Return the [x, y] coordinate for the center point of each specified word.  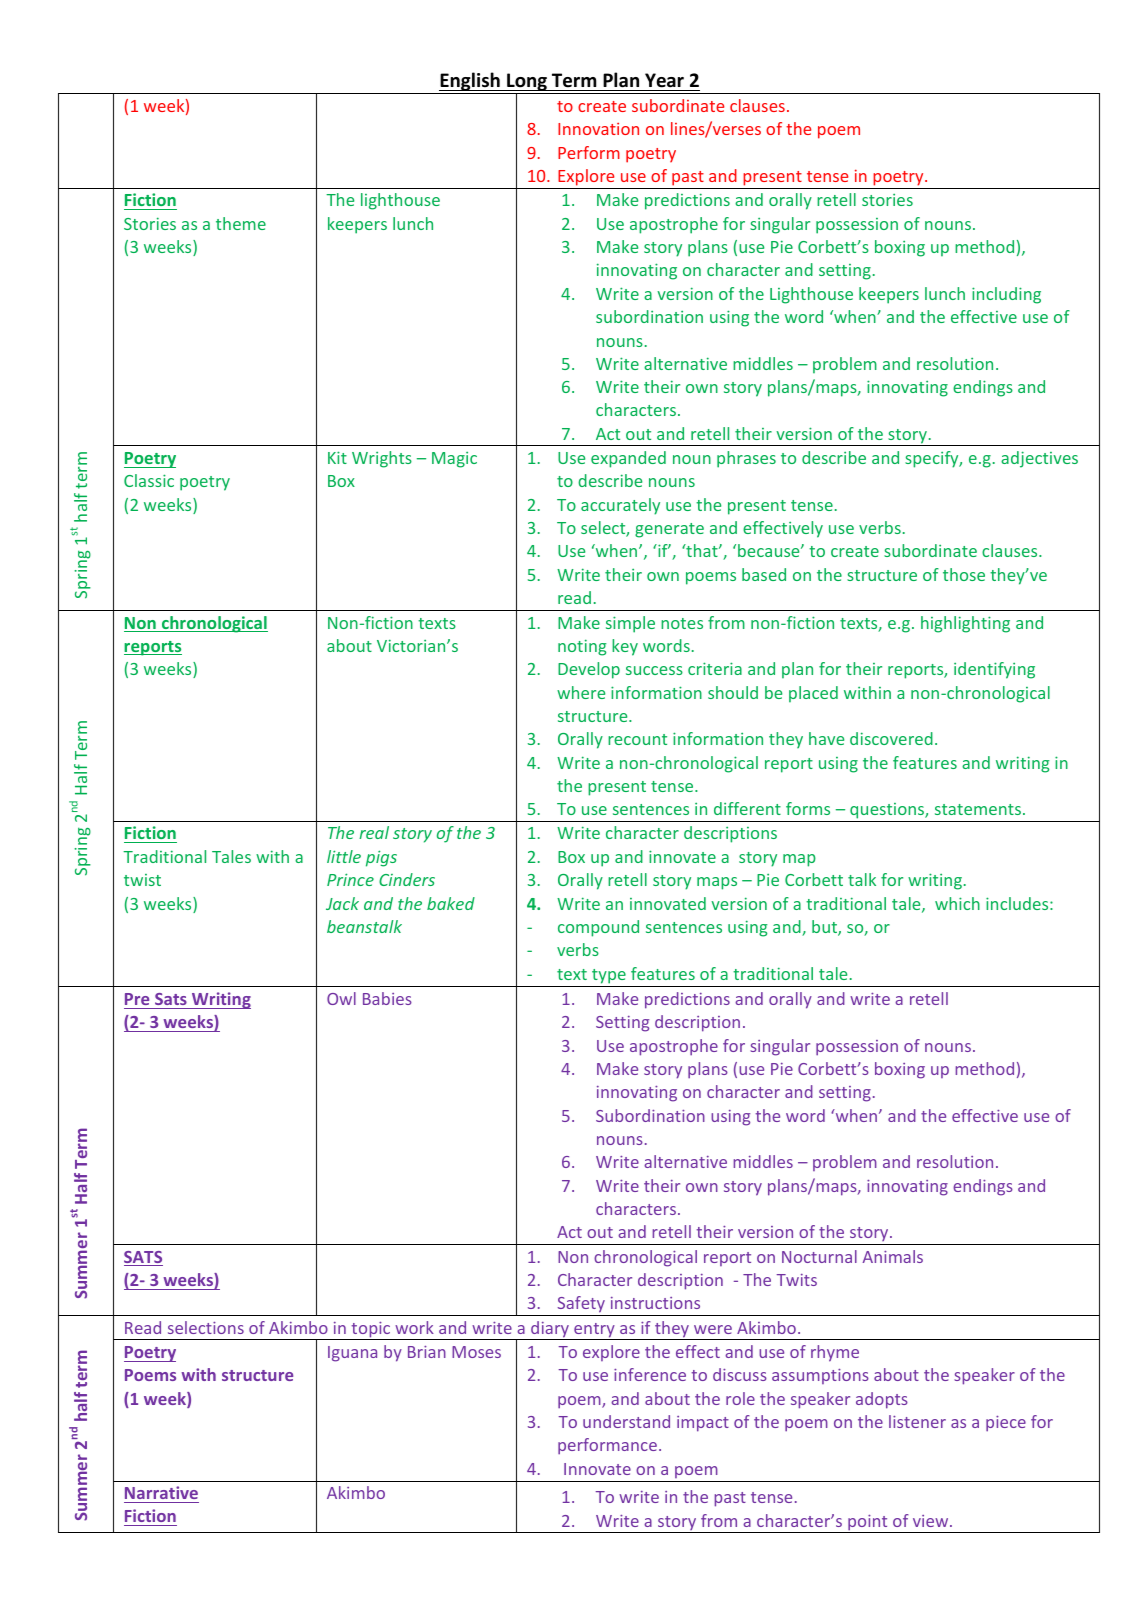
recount [637, 739]
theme [241, 223]
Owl [341, 998]
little [344, 856]
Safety [581, 1306]
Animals [892, 1256]
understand [626, 1421]
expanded [628, 459]
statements [978, 809]
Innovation [598, 129]
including [1006, 295]
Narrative [161, 1492]
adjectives [1039, 459]
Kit [337, 457]
